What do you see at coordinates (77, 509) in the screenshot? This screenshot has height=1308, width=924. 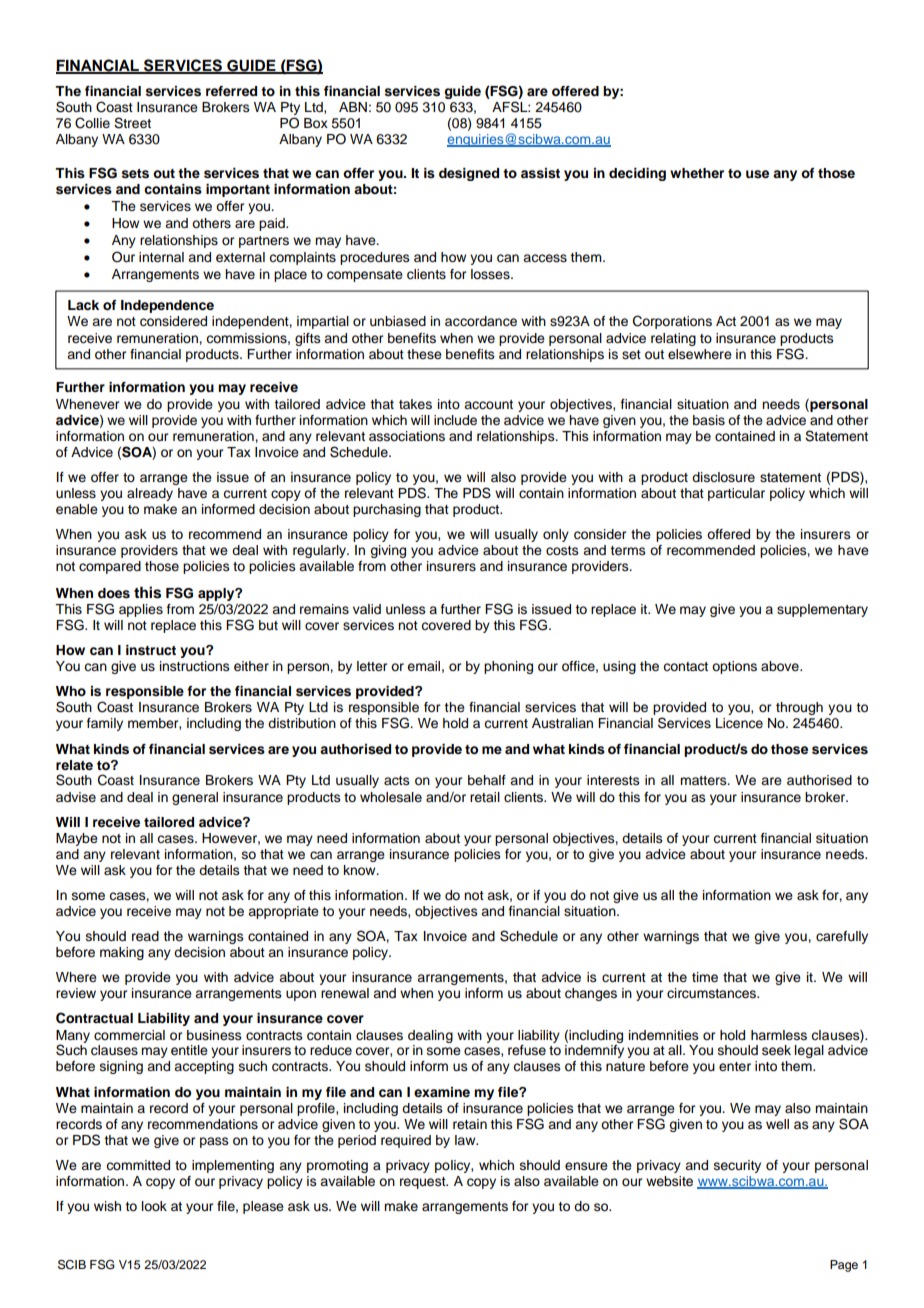 I see `enable` at bounding box center [77, 509].
